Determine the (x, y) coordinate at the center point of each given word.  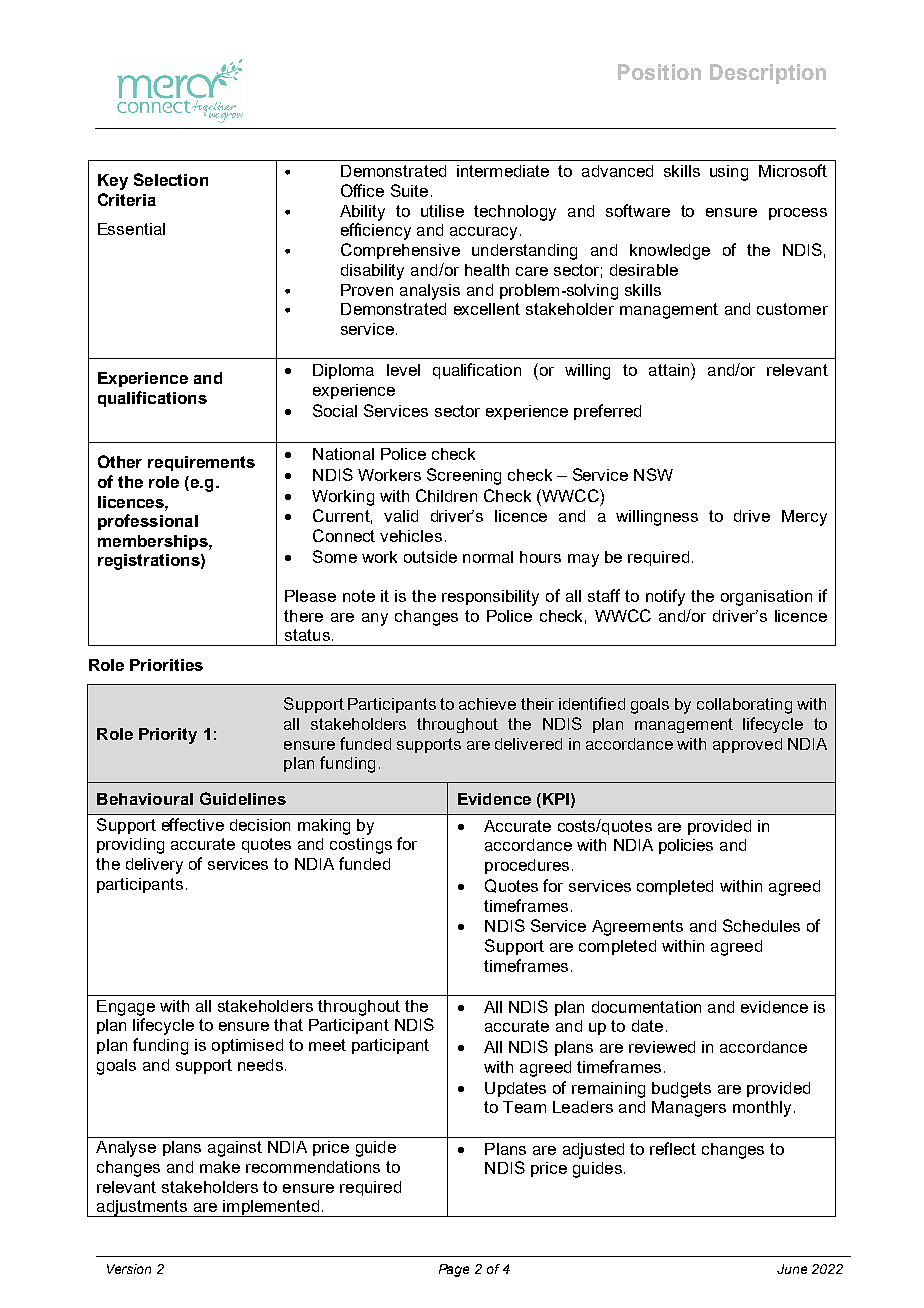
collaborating (744, 706)
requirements (201, 463)
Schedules (761, 925)
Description (768, 74)
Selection (171, 179)
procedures (527, 866)
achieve (487, 704)
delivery (154, 866)
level (403, 370)
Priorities (166, 665)
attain (670, 369)
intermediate (503, 171)
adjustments (142, 1208)
